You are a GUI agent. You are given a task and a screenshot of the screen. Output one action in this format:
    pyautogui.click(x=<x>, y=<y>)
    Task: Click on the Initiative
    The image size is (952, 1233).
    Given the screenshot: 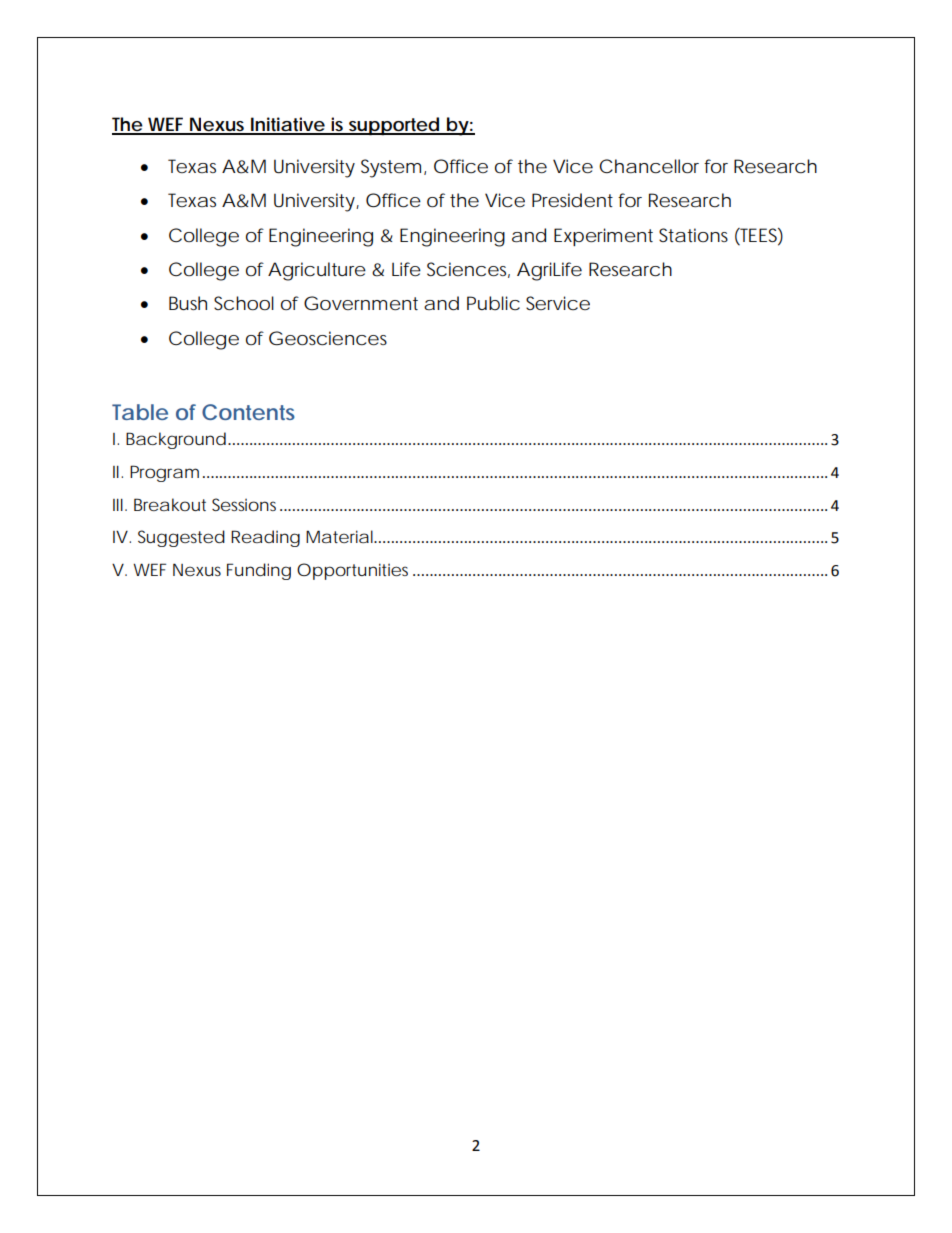 What is the action you would take?
    pyautogui.click(x=287, y=125)
